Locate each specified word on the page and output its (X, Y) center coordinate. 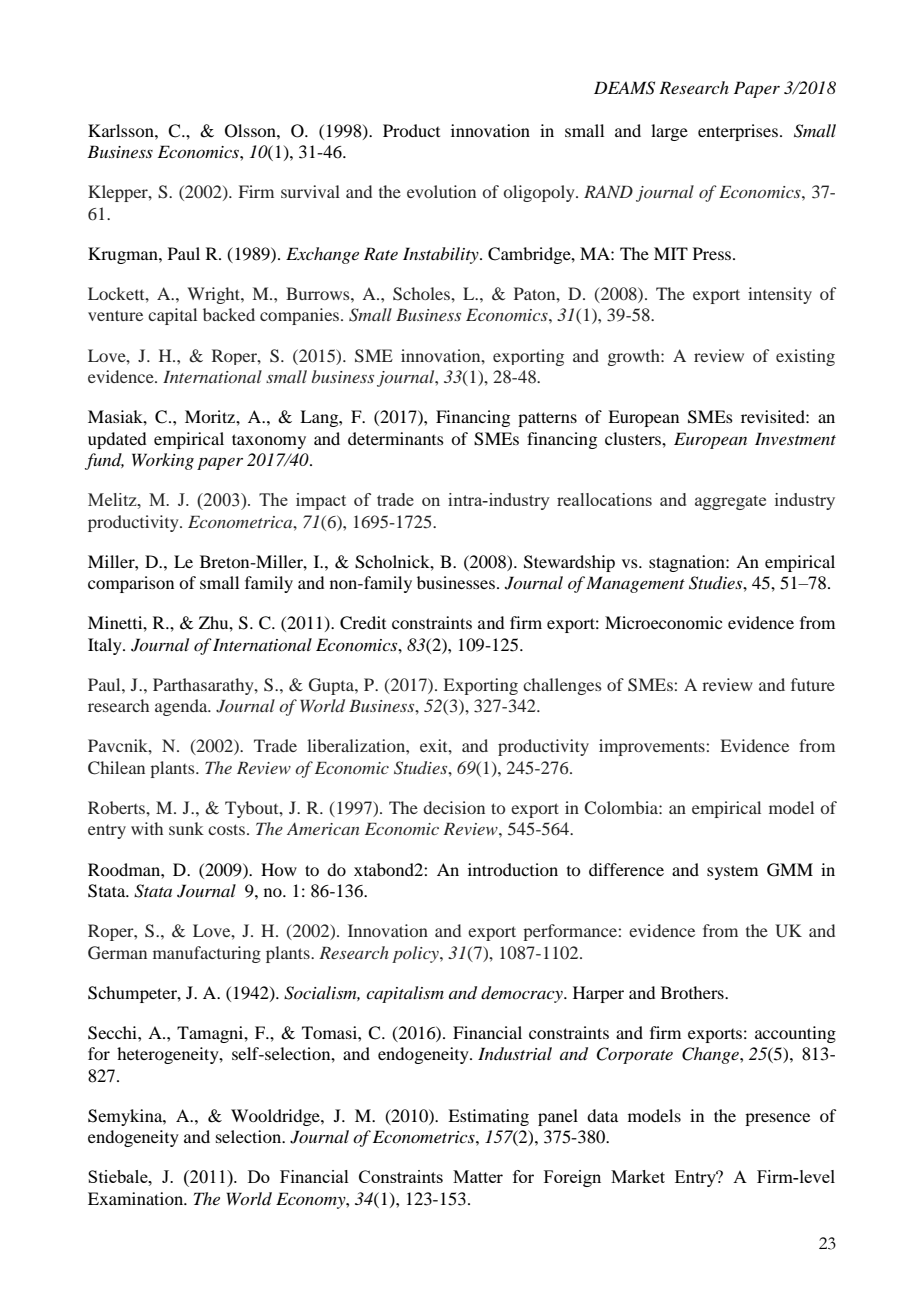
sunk (186, 828)
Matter (478, 1176)
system (732, 872)
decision (454, 807)
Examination (137, 1198)
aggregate (730, 502)
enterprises (738, 132)
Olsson (251, 131)
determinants (396, 438)
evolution (441, 191)
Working (163, 461)
